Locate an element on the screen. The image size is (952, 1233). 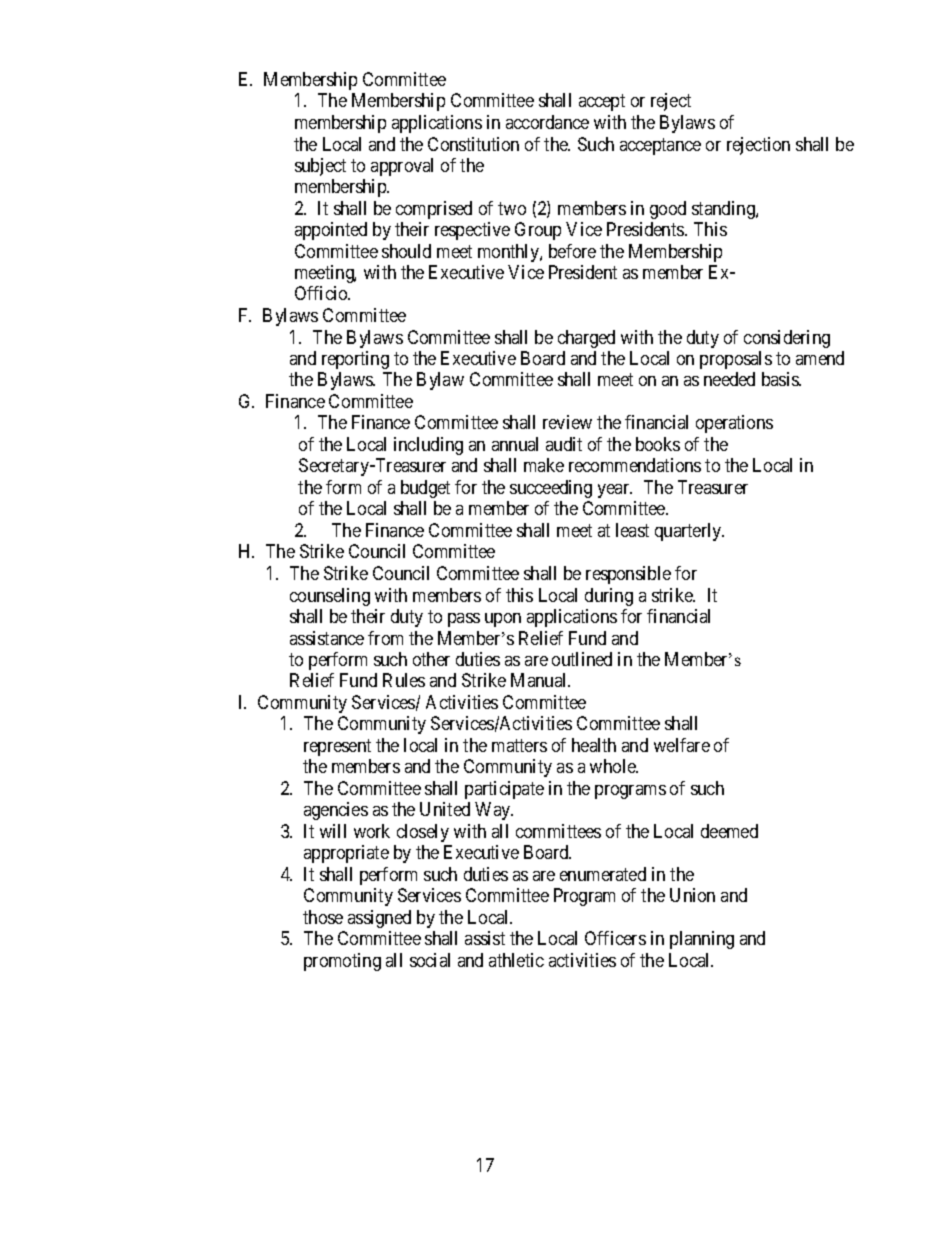
standing is located at coordinates (724, 210).
